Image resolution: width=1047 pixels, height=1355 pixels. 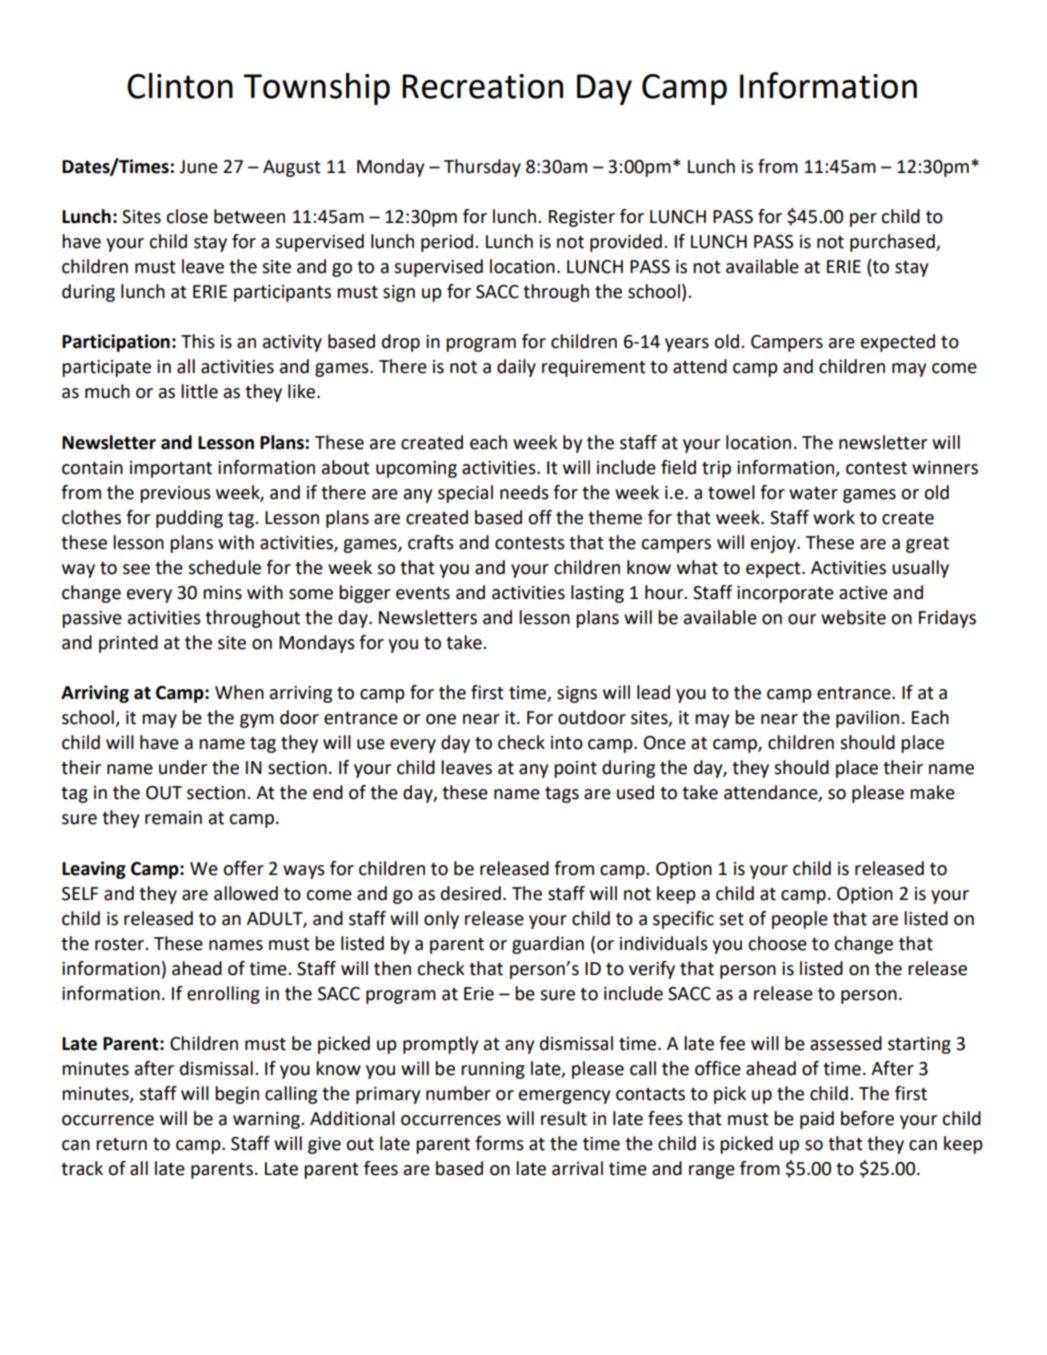 What do you see at coordinates (198, 167) in the page?
I see `June` at bounding box center [198, 167].
